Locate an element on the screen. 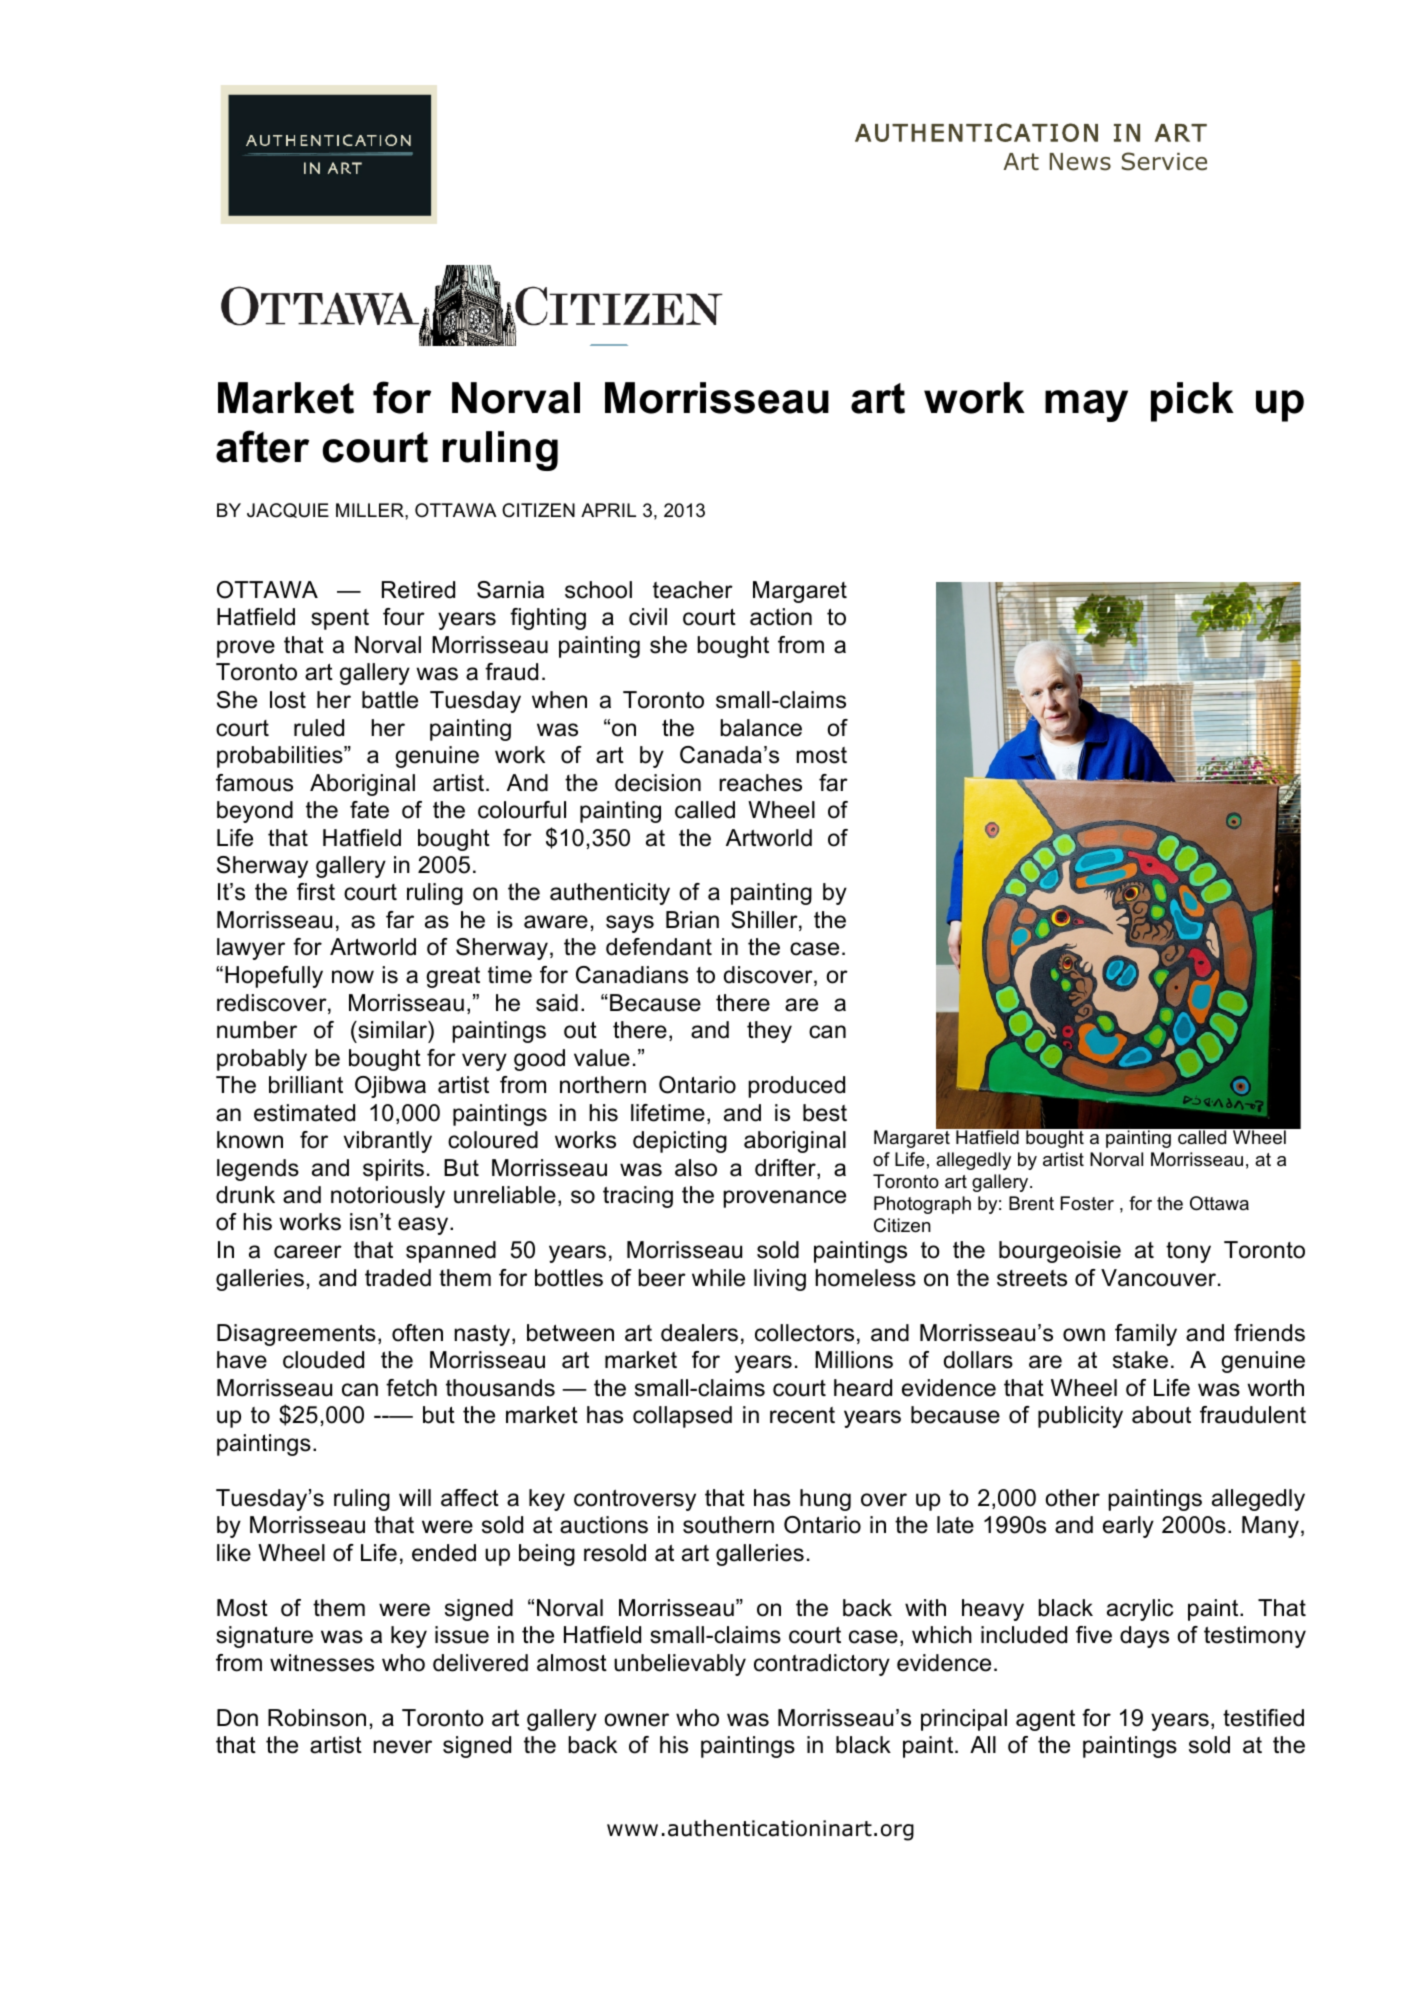 This screenshot has height=2014, width=1424. collectors is located at coordinates (804, 1333).
